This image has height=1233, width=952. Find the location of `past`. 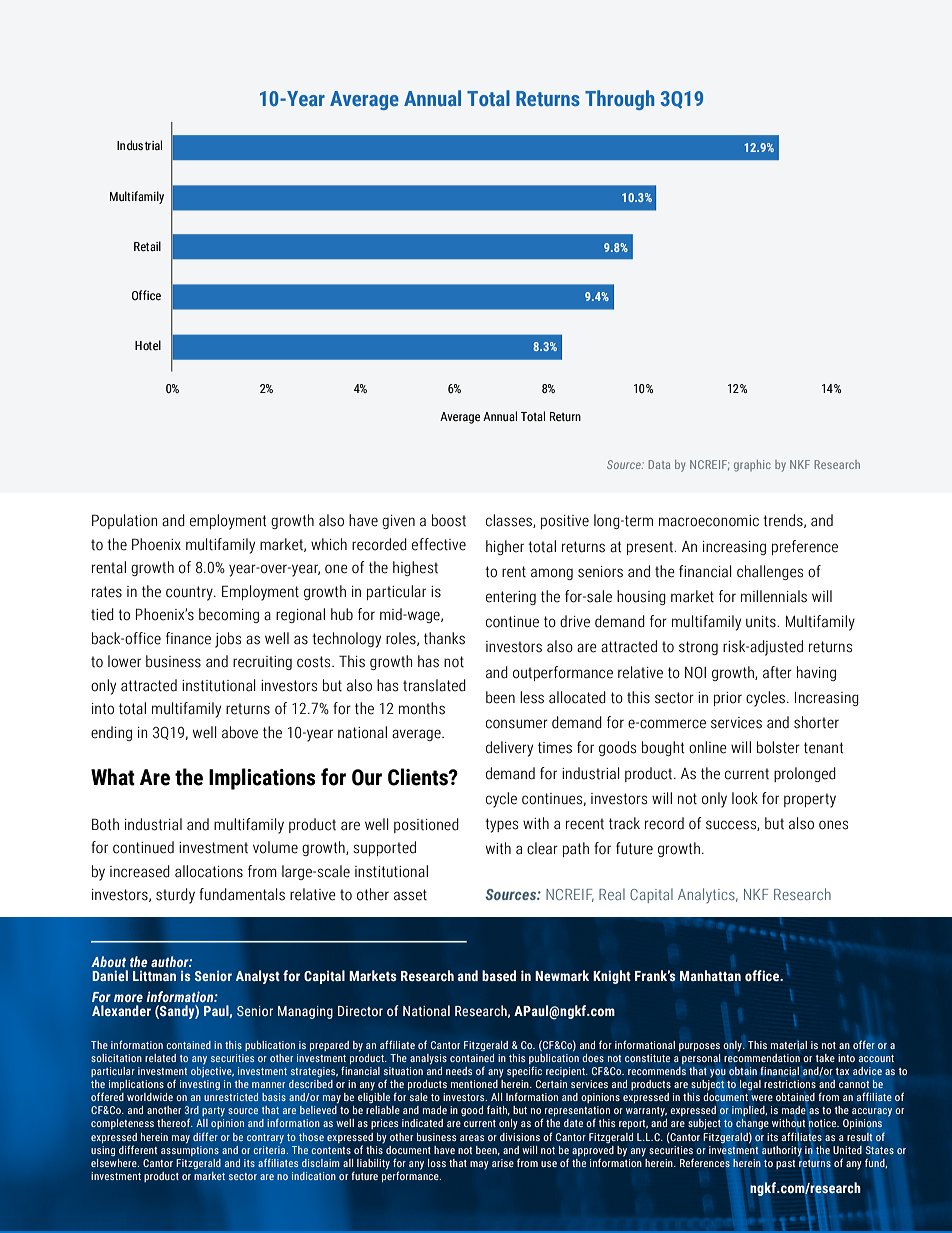

past is located at coordinates (785, 1164).
